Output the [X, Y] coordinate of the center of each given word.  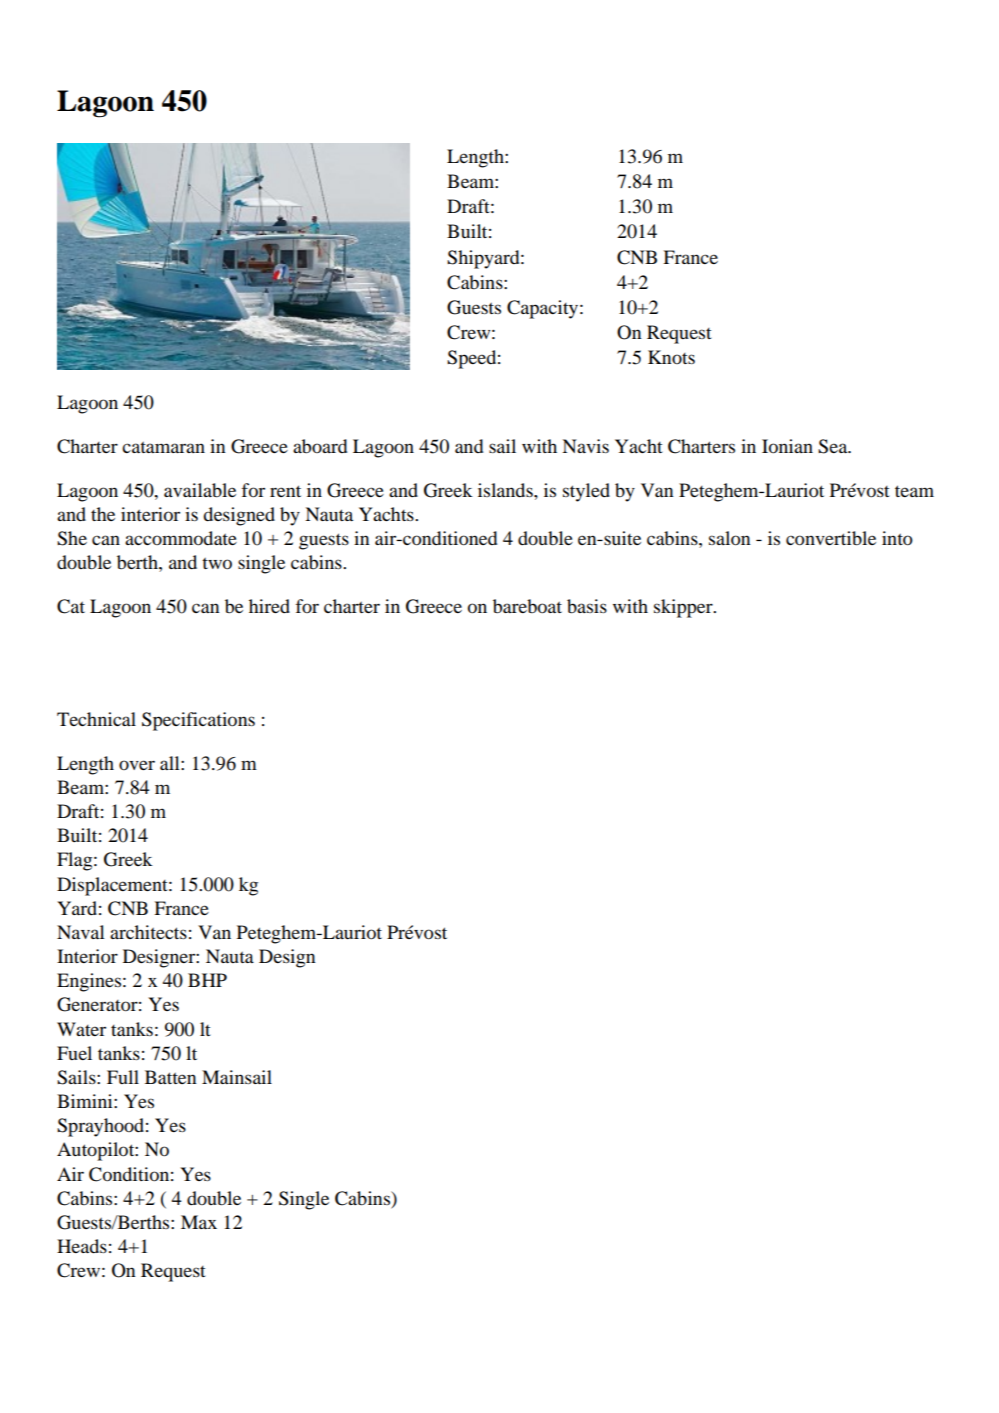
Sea [834, 446]
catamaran [163, 447]
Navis [585, 446]
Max [199, 1222]
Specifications [198, 721]
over [137, 765]
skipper [684, 608]
